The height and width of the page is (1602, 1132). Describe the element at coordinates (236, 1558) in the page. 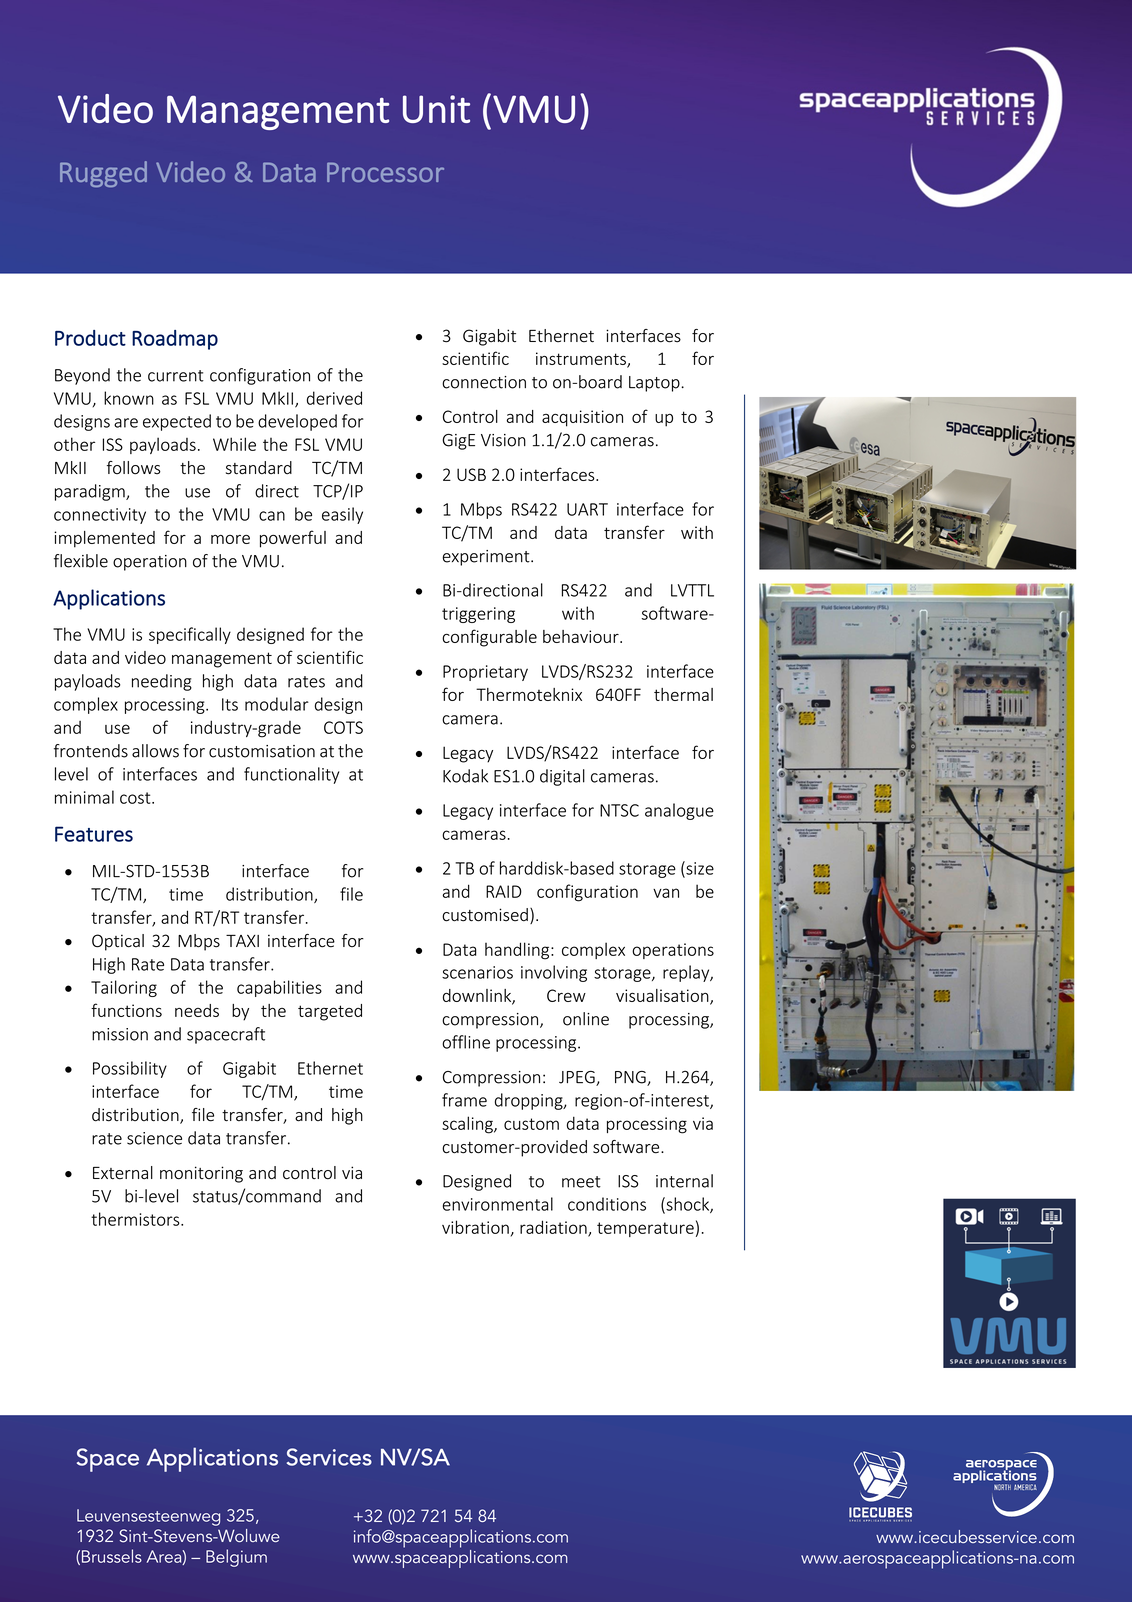

I see `Belgium` at that location.
